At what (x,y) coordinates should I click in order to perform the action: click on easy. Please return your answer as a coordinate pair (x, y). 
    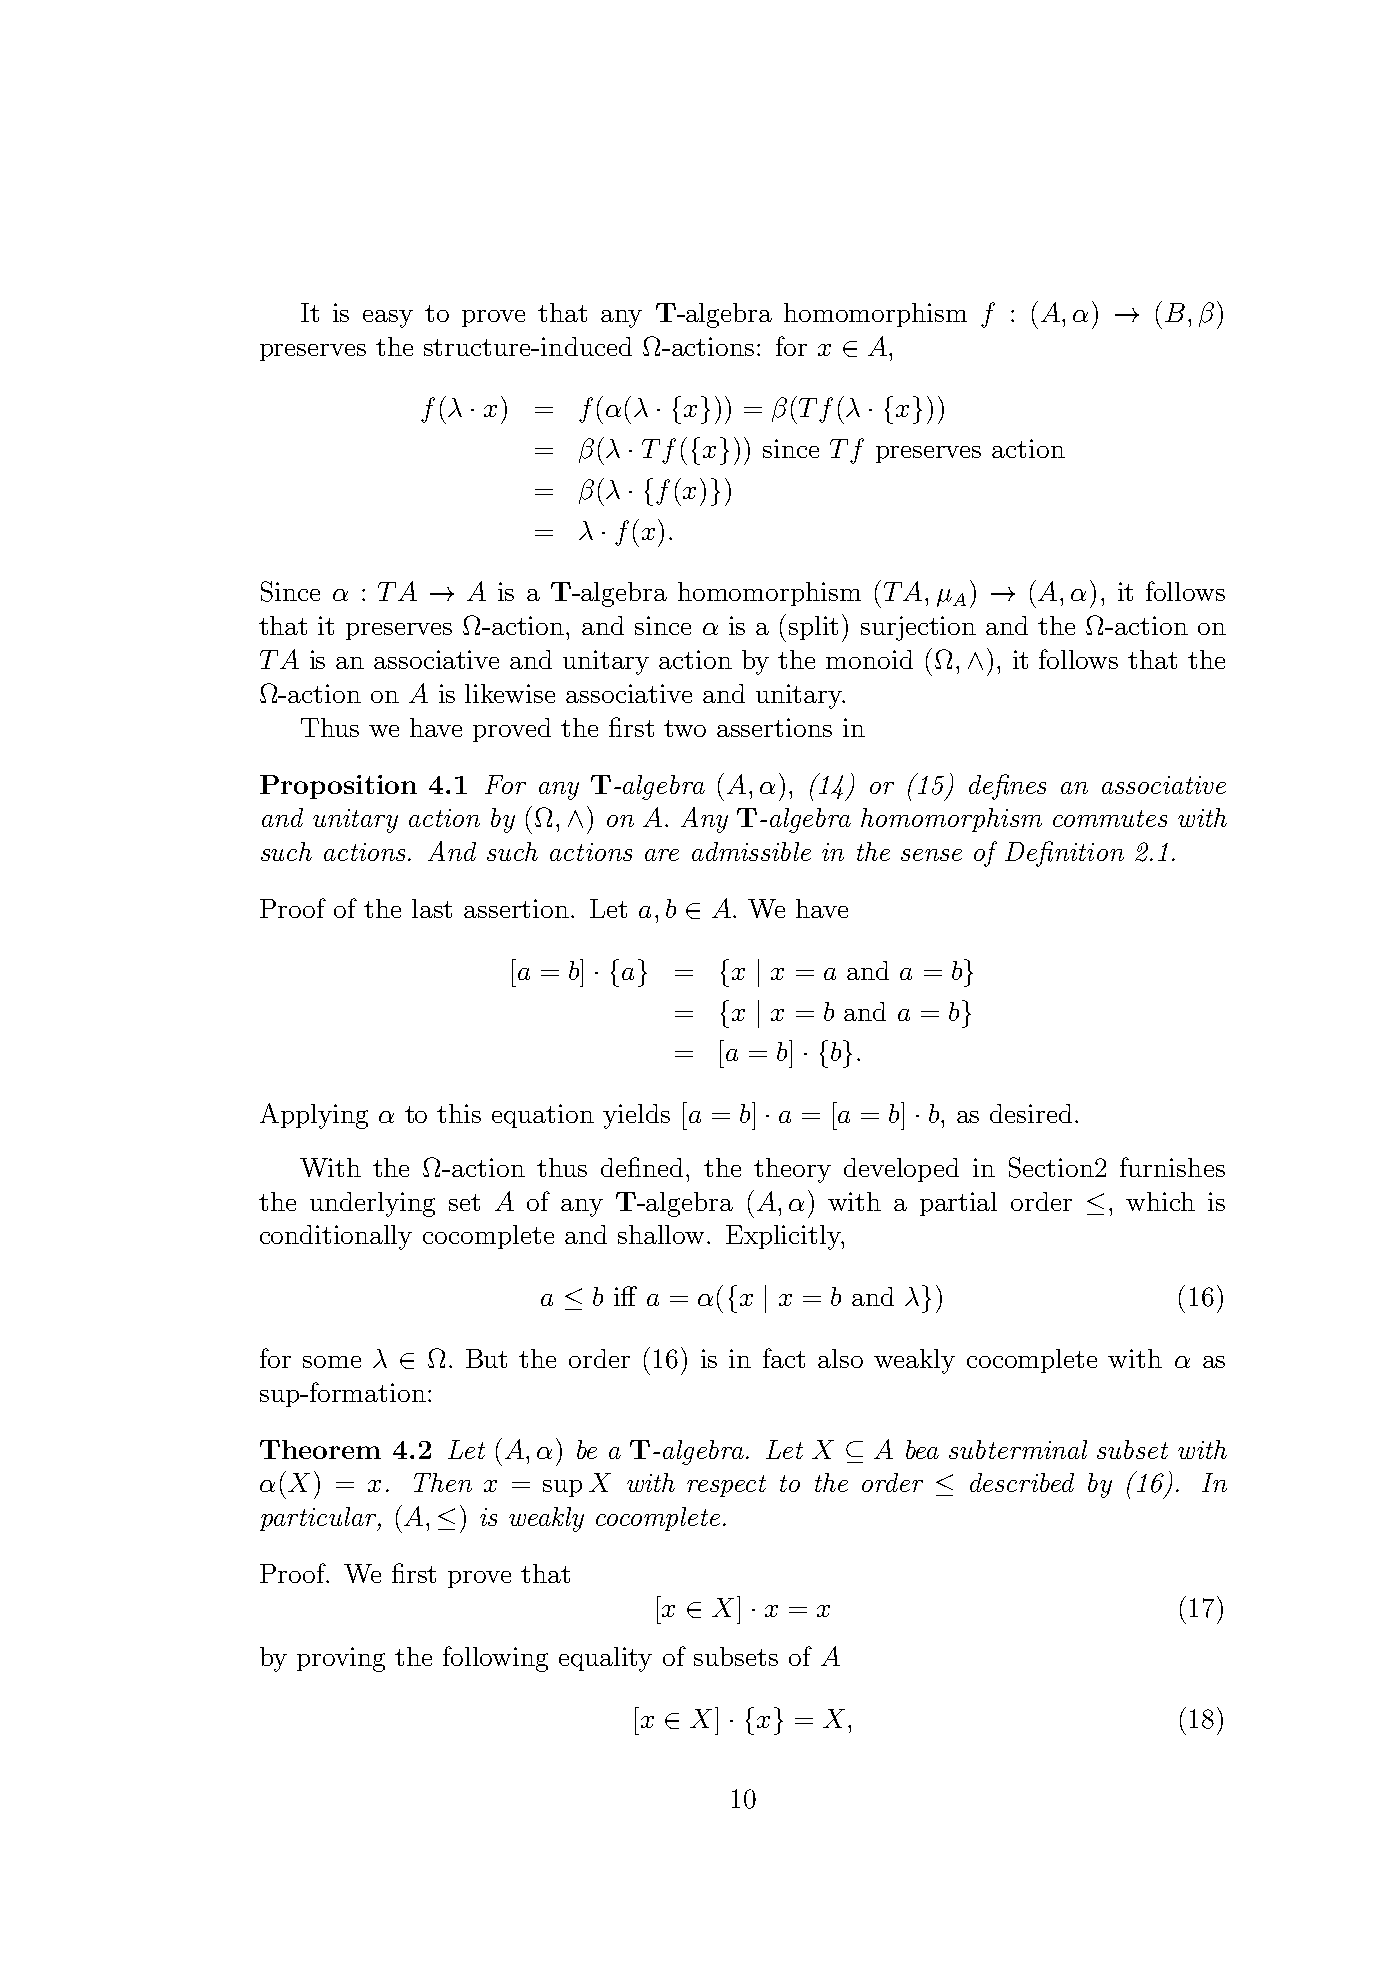
    Looking at the image, I should click on (388, 319).
